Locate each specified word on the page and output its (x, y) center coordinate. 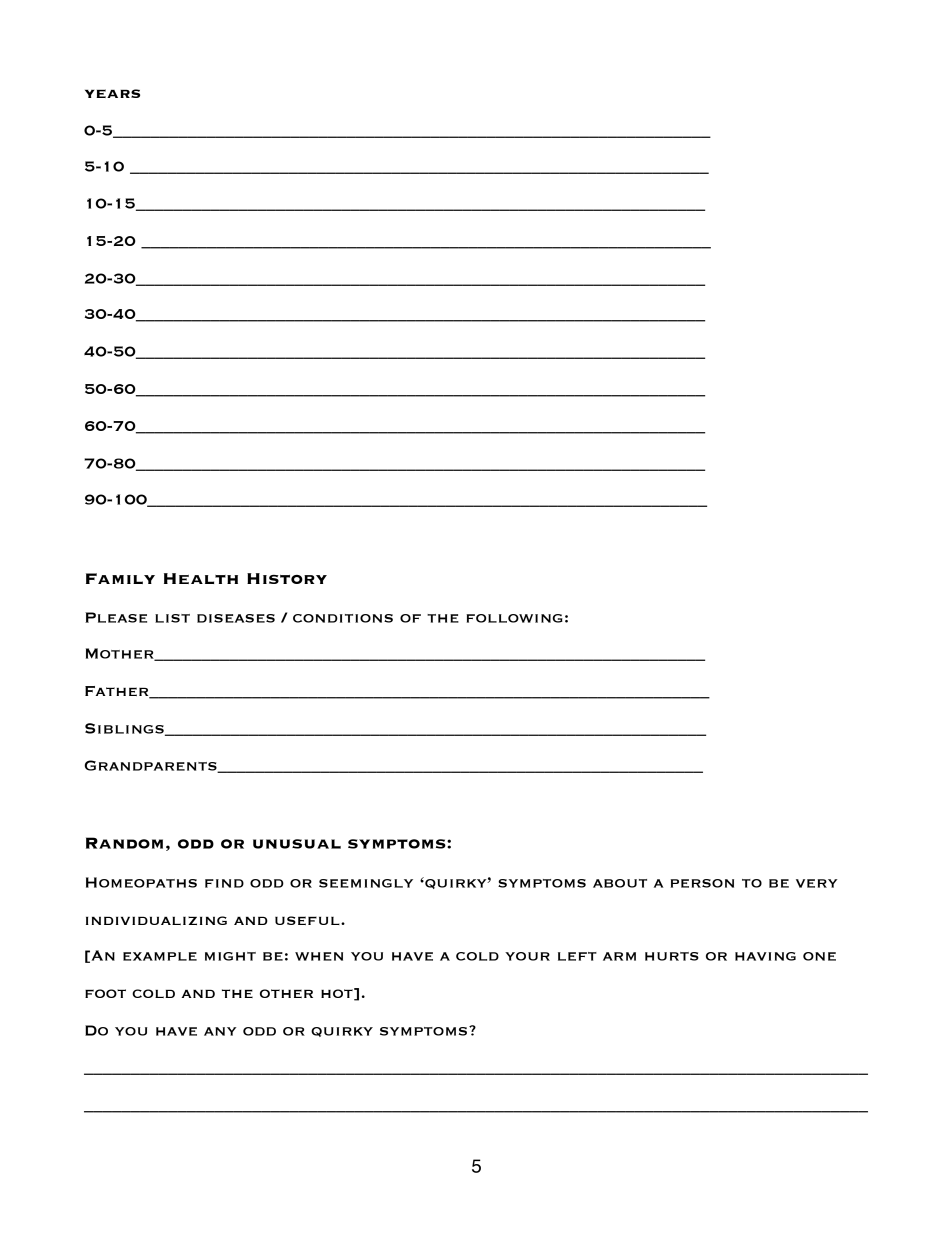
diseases (236, 618)
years (112, 93)
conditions (343, 618)
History (287, 578)
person (702, 883)
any (220, 1031)
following (514, 618)
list (172, 618)
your (527, 956)
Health (201, 578)
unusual (297, 844)
